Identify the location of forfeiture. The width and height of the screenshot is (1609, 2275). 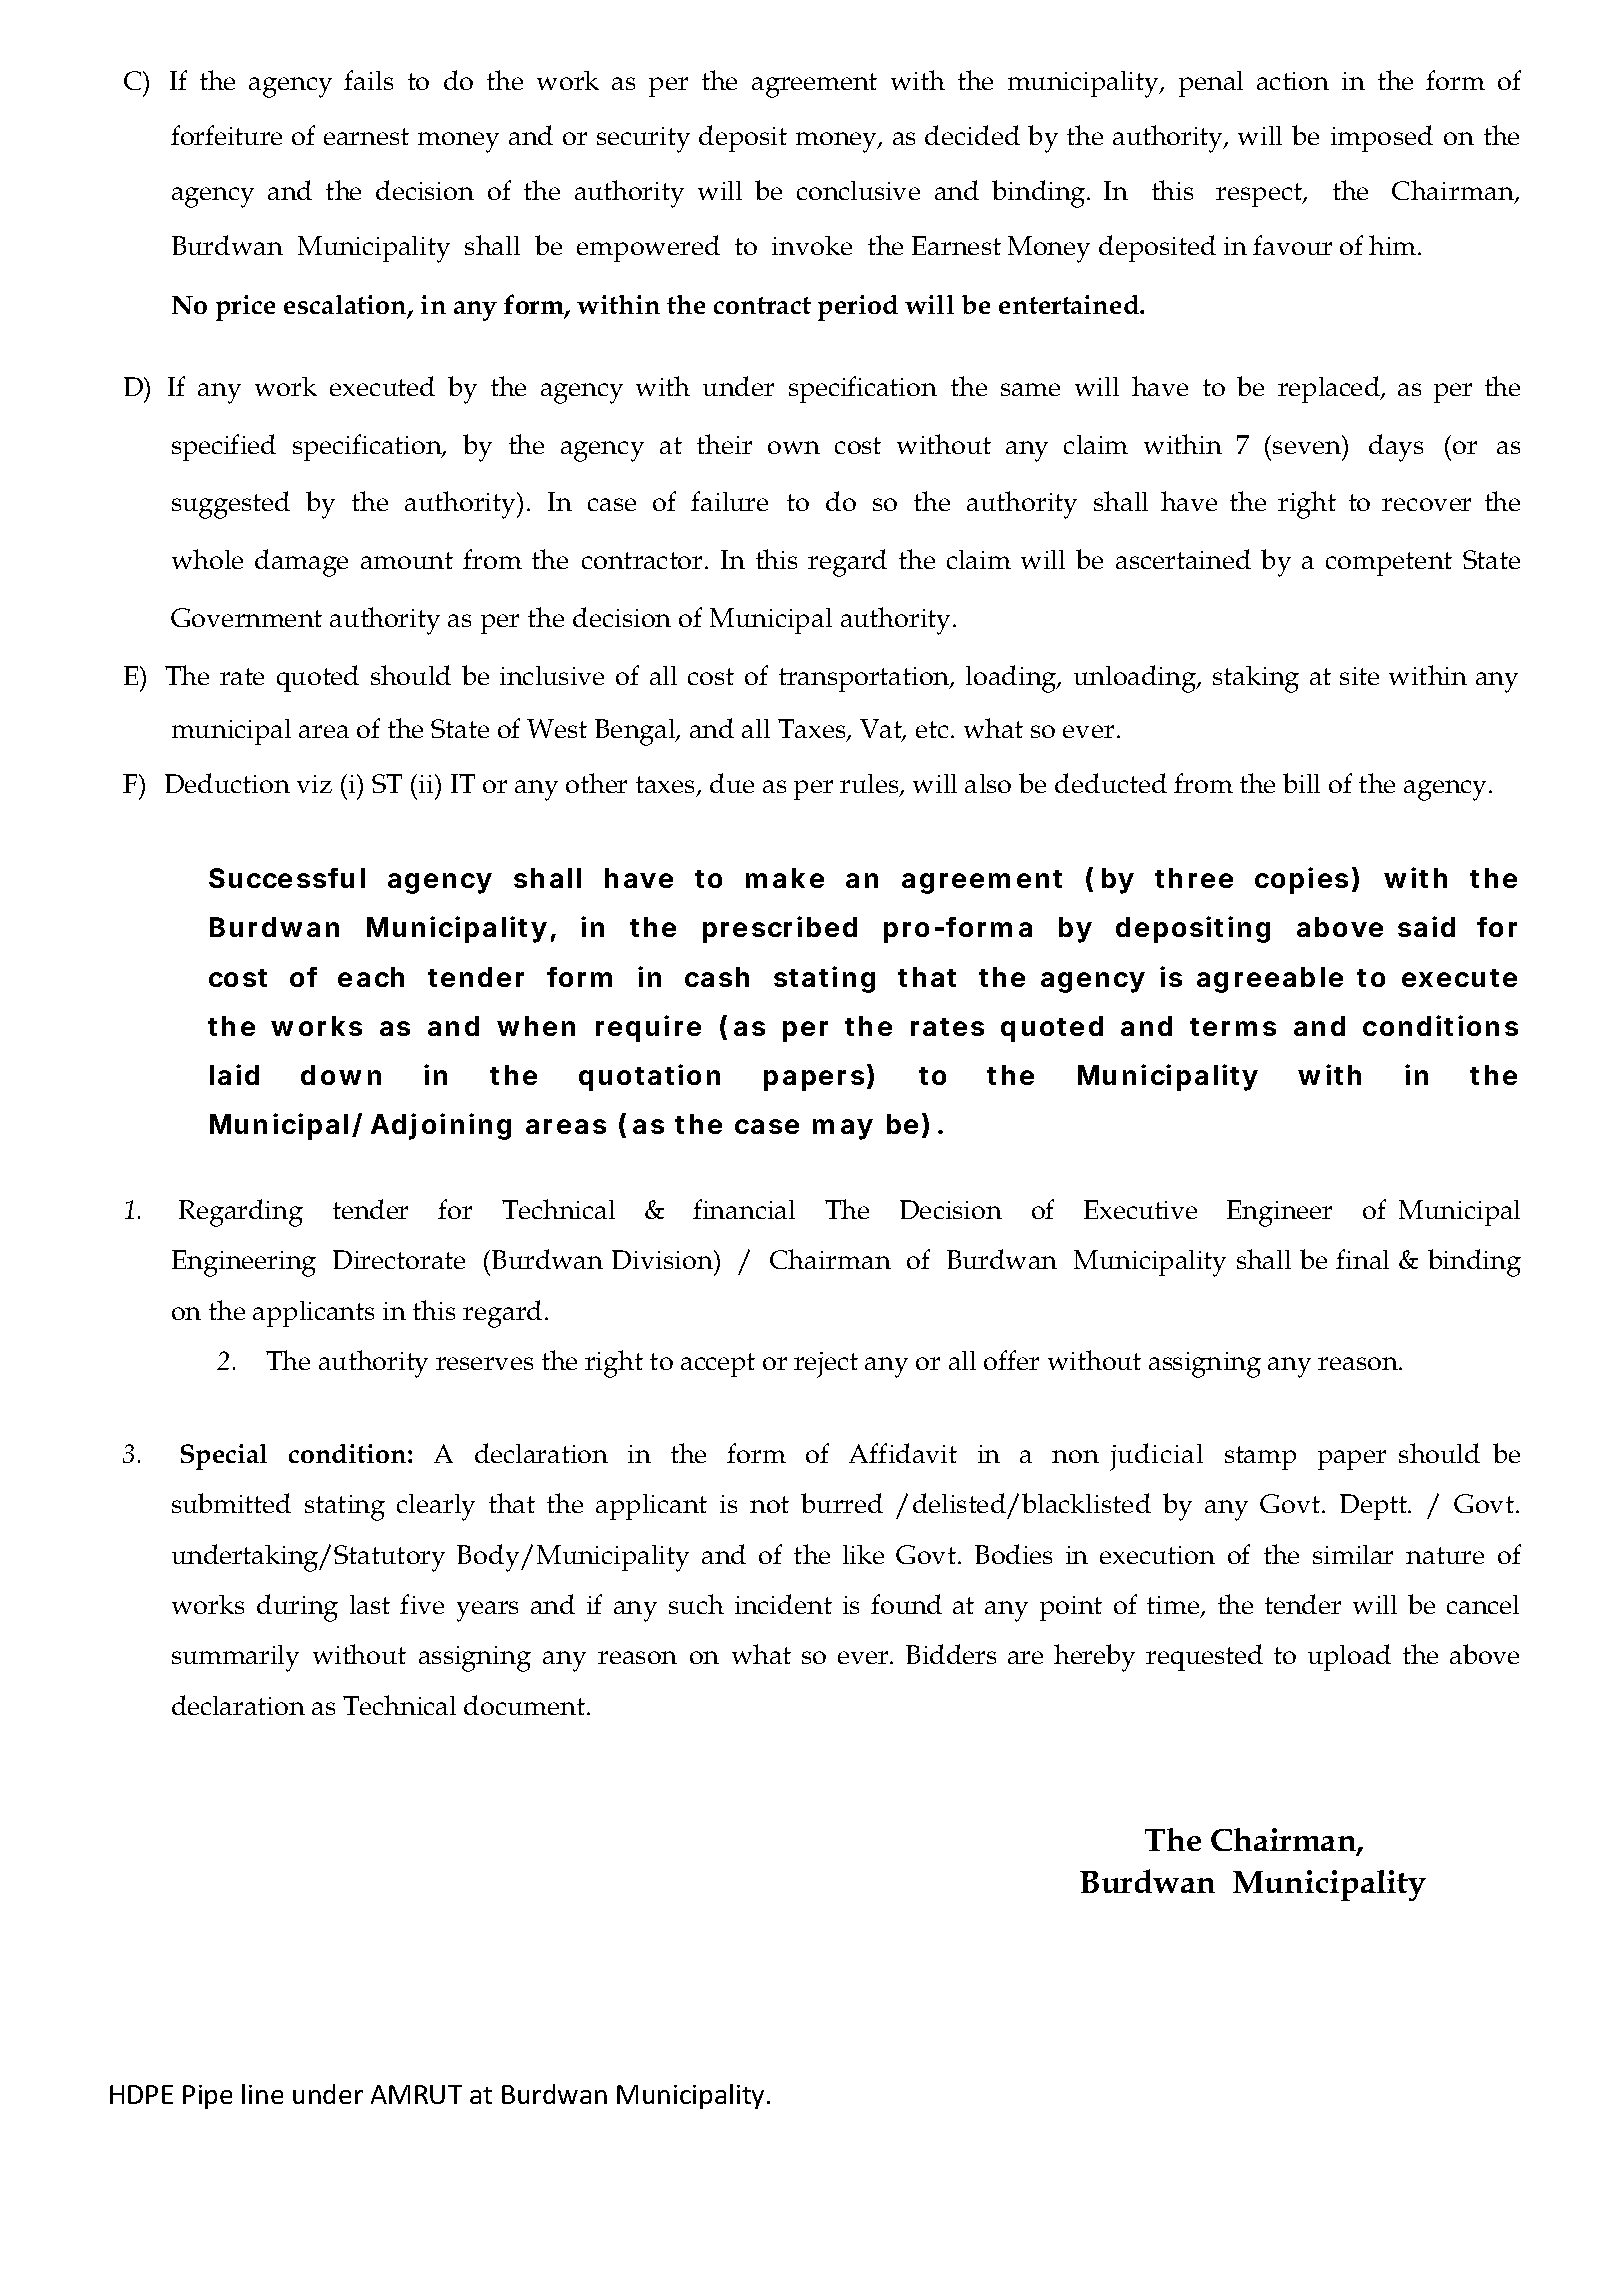
(226, 135).
